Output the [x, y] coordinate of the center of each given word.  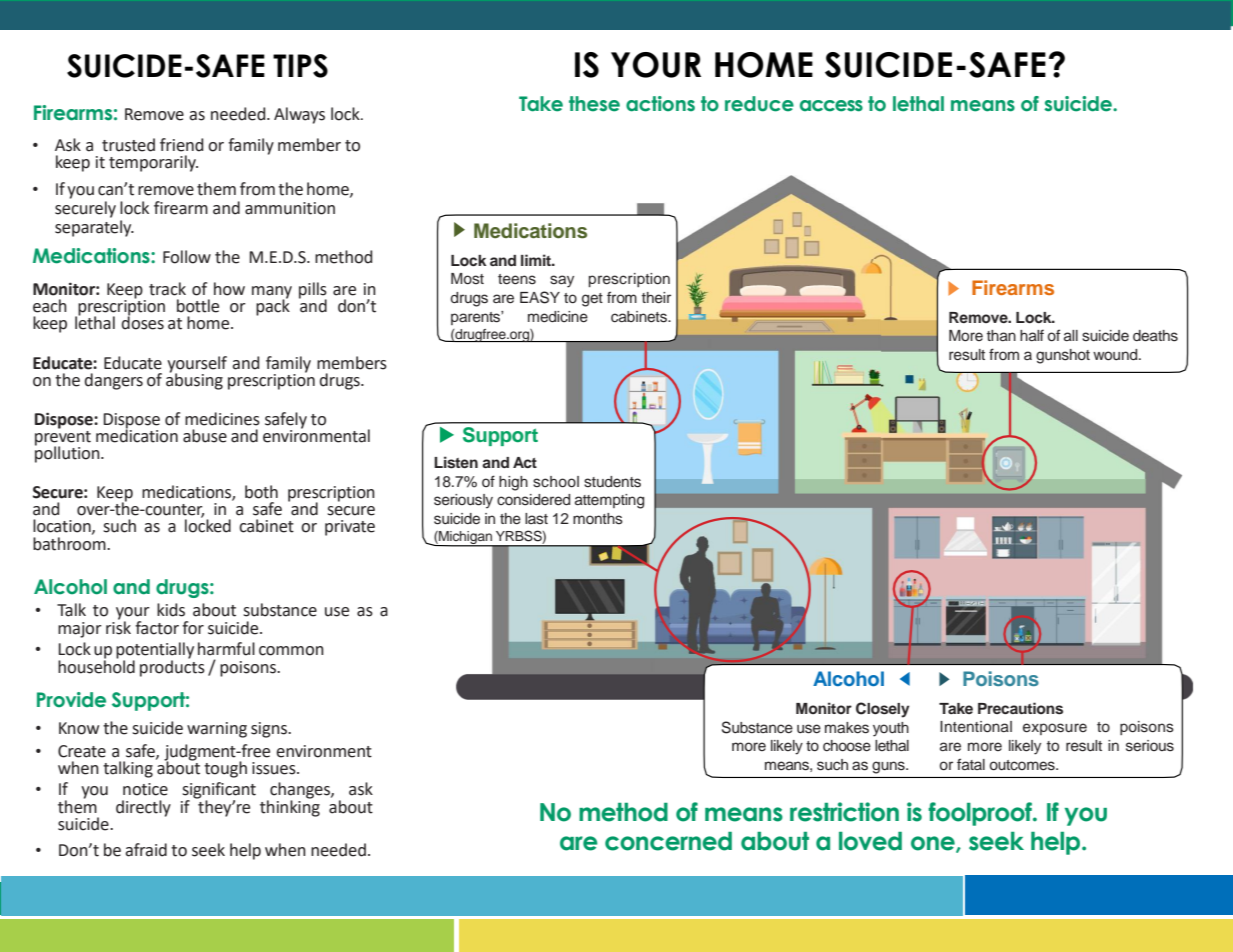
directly [143, 808]
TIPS [300, 66]
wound [1116, 355]
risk [118, 626]
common [291, 651]
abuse [205, 436]
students [612, 482]
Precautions [1020, 708]
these [594, 104]
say [562, 281]
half [1032, 335]
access [831, 106]
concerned [668, 841]
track [167, 289]
